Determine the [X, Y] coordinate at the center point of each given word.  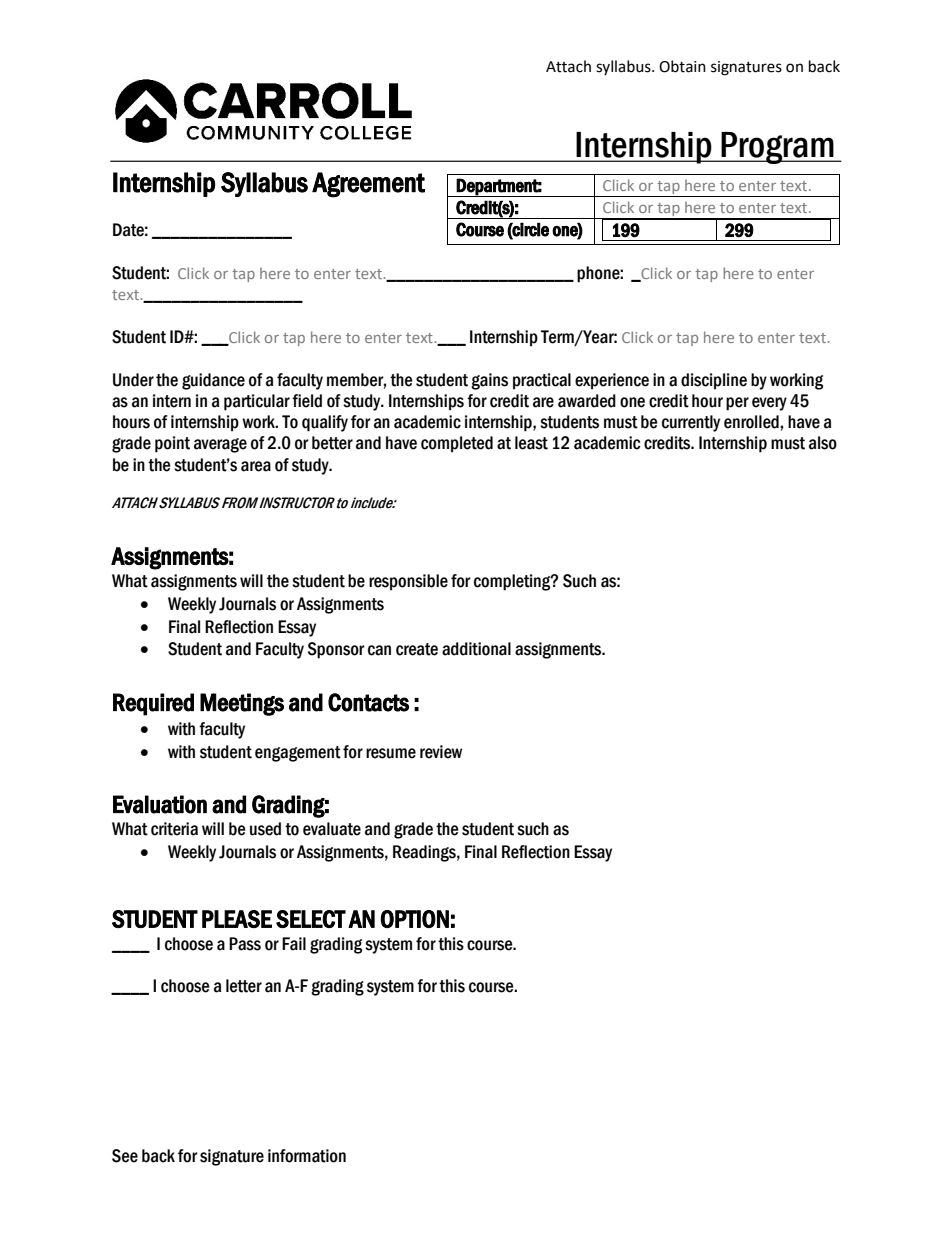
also [823, 443]
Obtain [682, 66]
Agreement [368, 185]
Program [777, 148]
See [125, 1156]
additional [476, 649]
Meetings [242, 704]
